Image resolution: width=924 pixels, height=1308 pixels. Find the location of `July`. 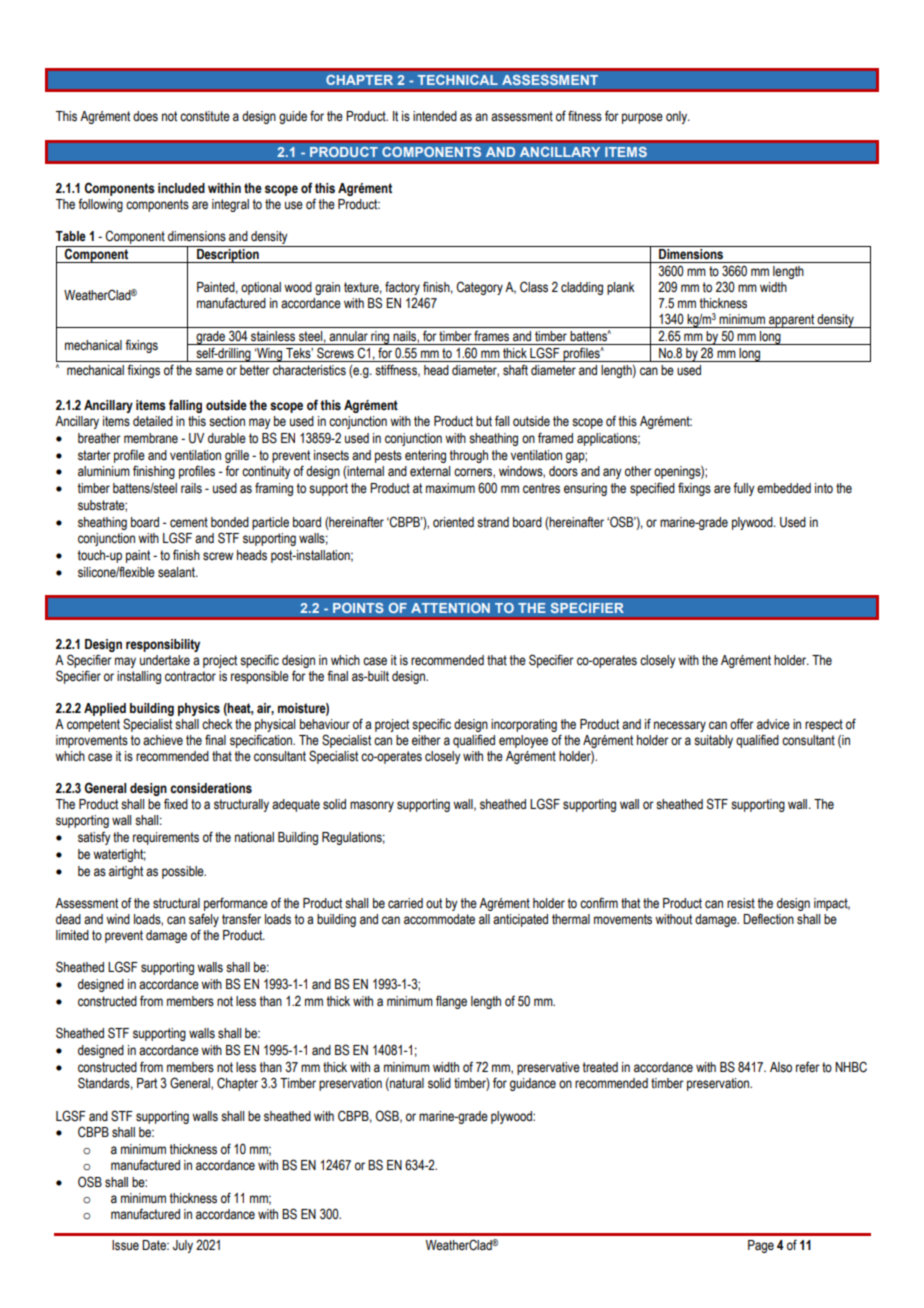

July is located at coordinates (183, 1246).
